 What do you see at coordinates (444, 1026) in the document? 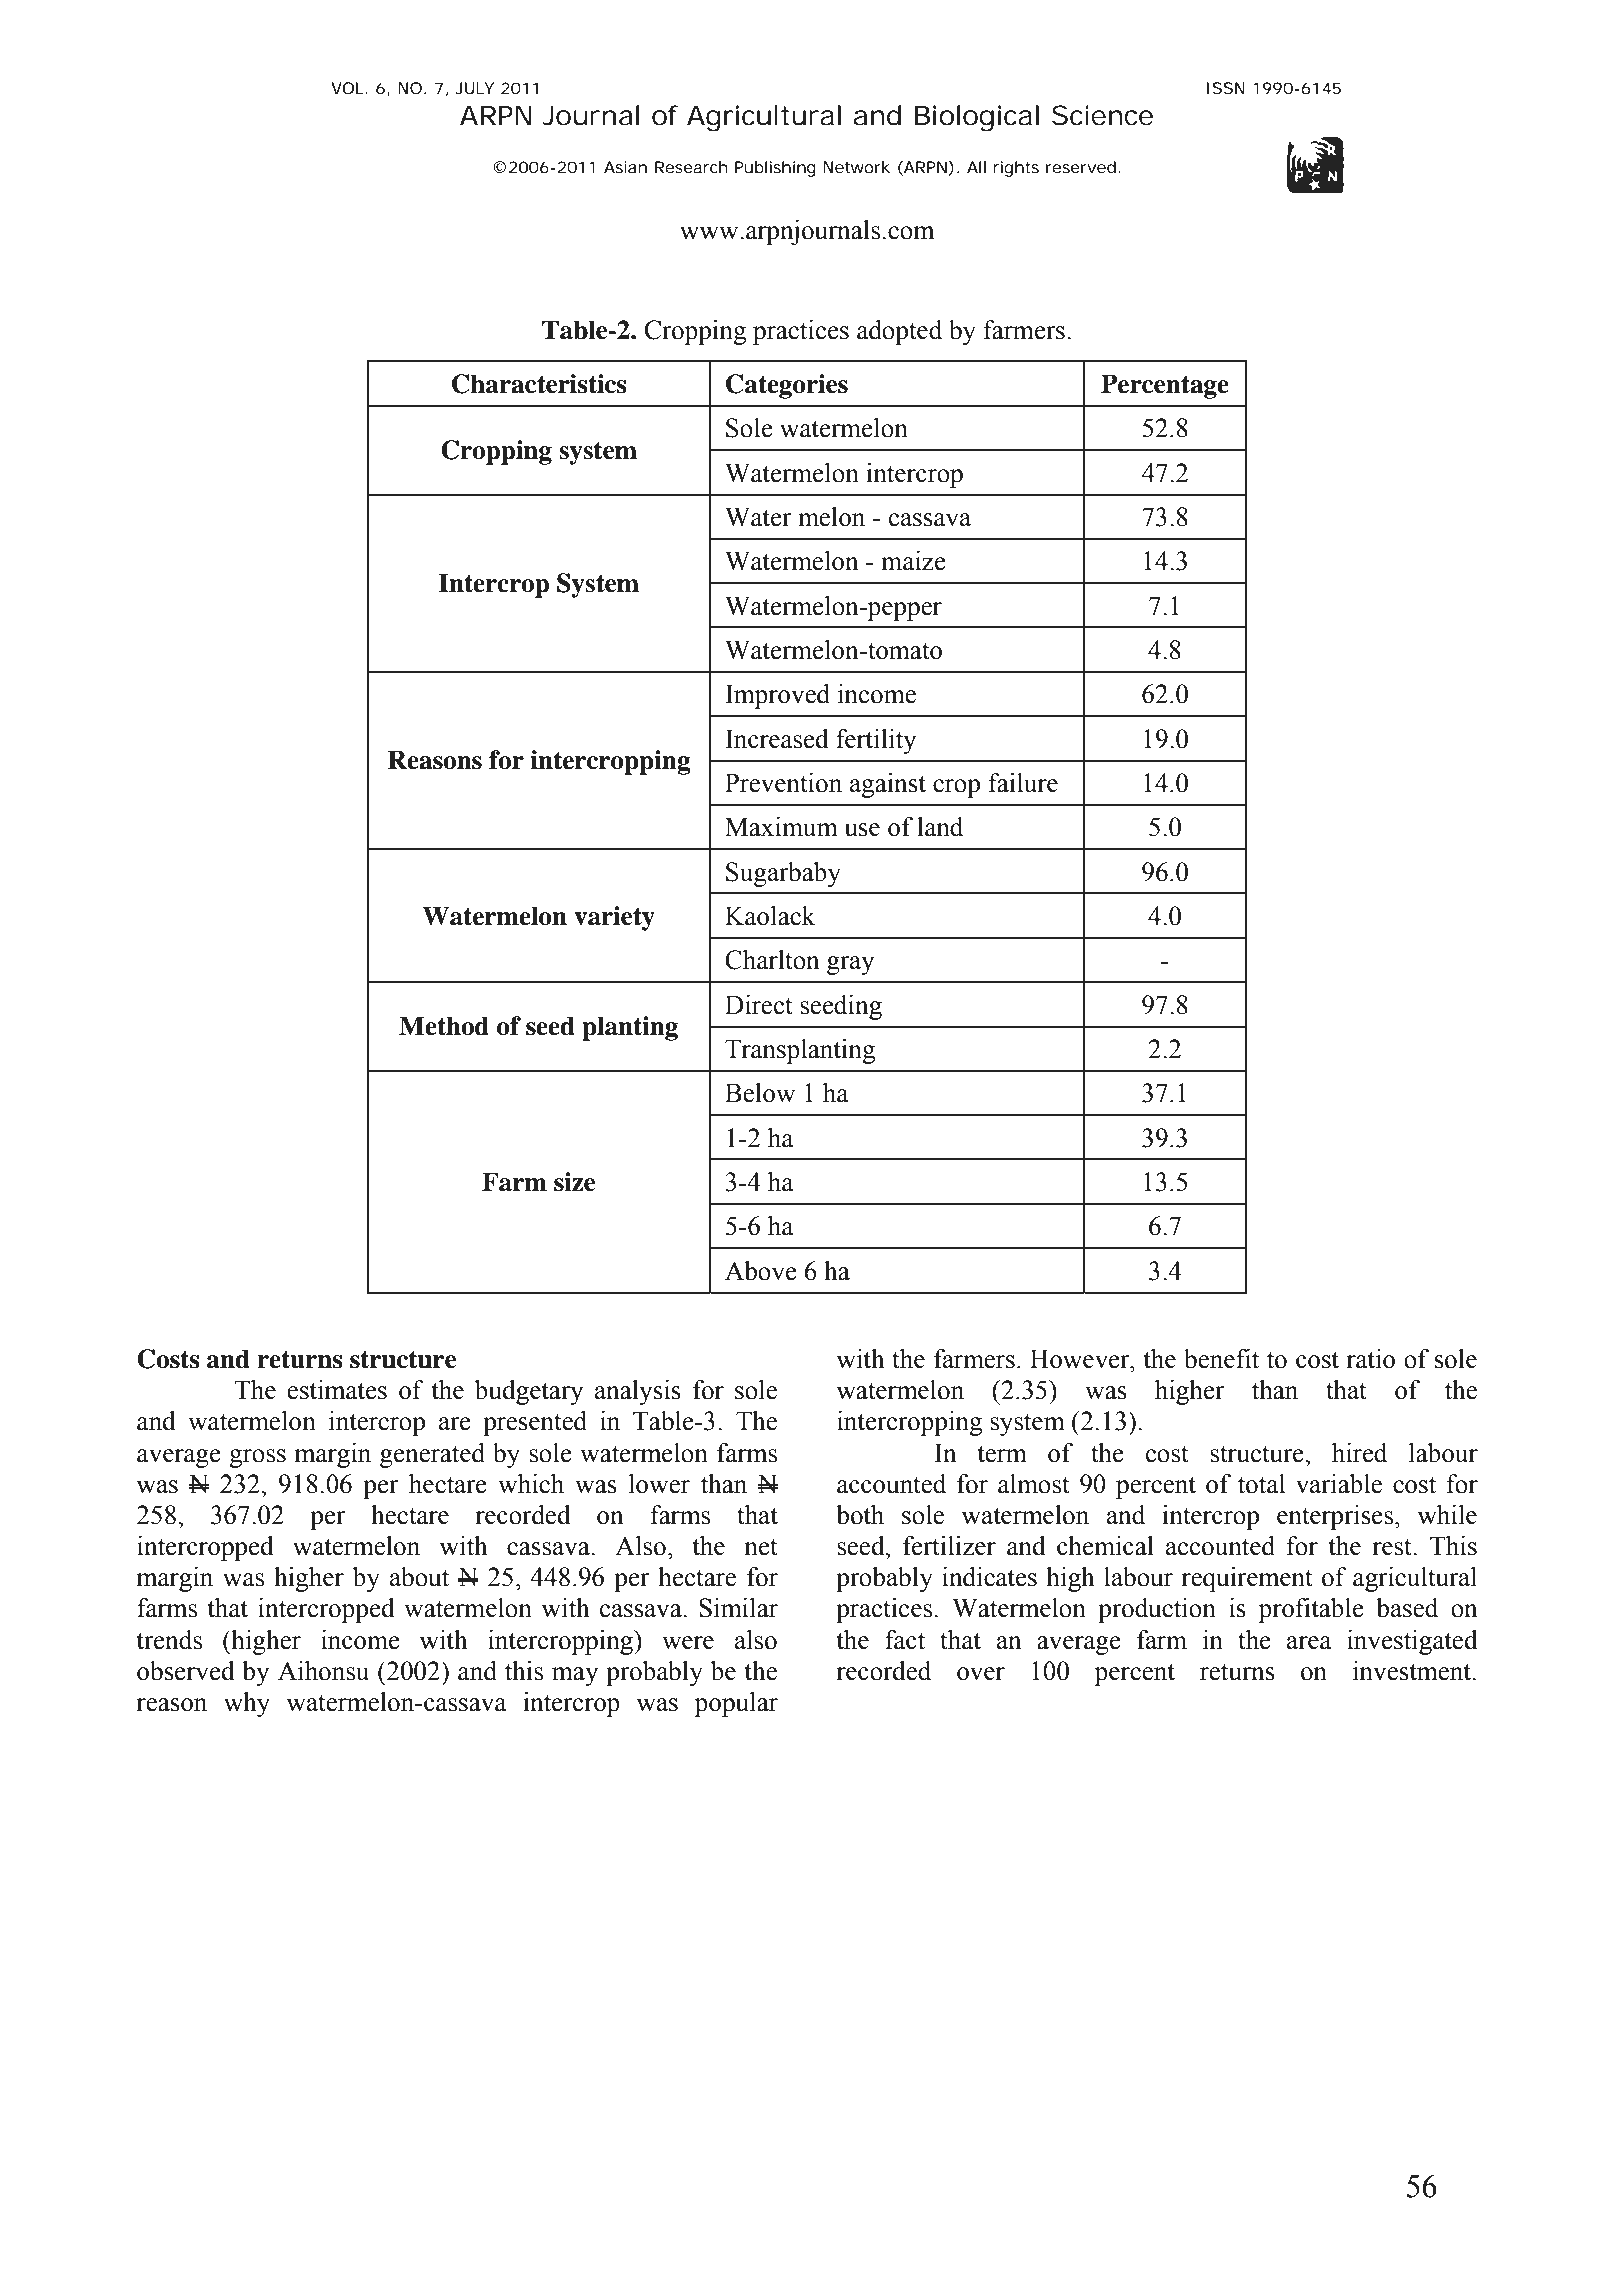
I see `Method` at bounding box center [444, 1026].
